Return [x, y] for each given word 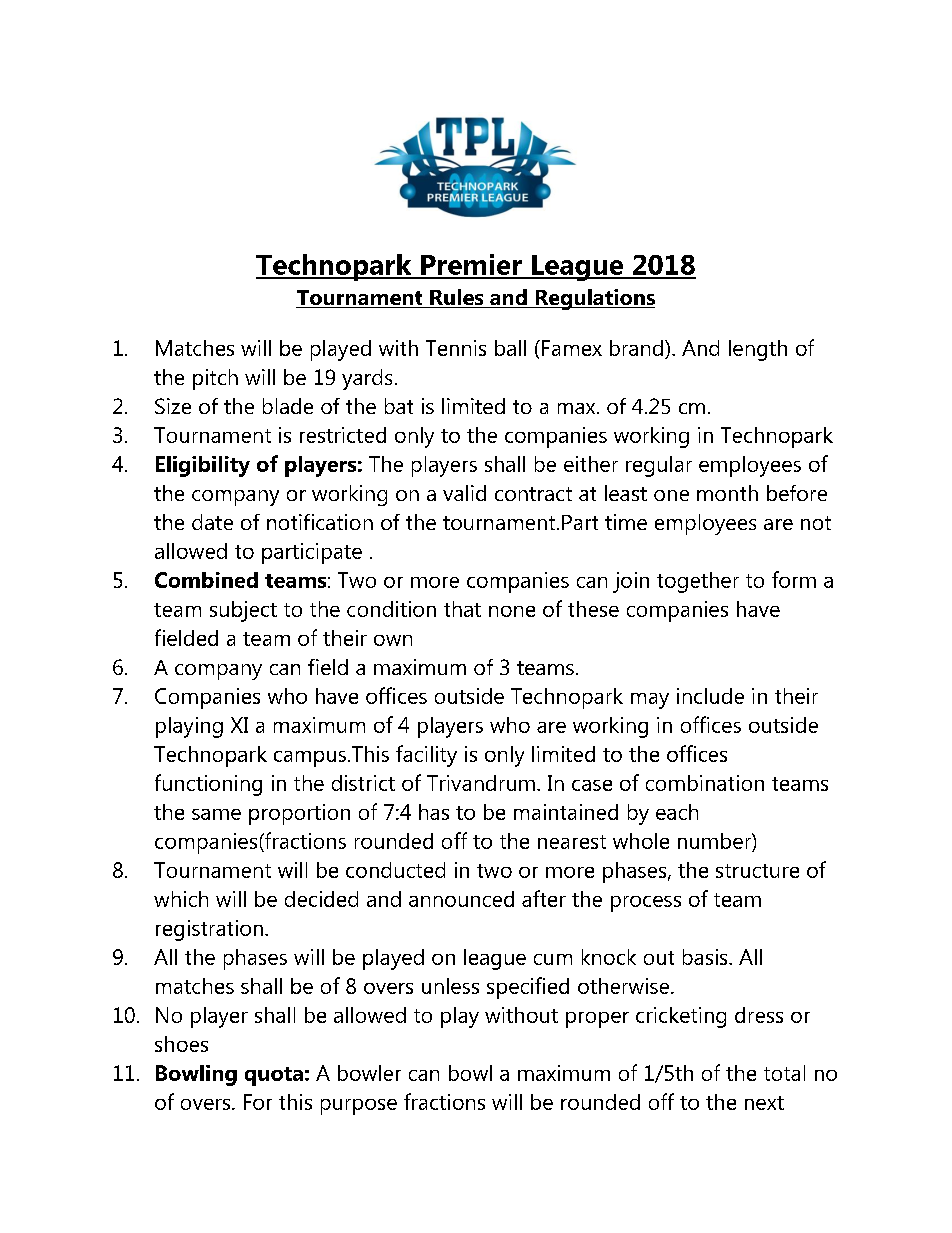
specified [528, 988]
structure [757, 871]
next [764, 1103]
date [212, 522]
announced [461, 899]
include [710, 696]
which [181, 899]
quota [274, 1076]
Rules [457, 298]
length [758, 350]
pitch [215, 379]
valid [464, 493]
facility [426, 756]
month [727, 493]
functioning [208, 785]
